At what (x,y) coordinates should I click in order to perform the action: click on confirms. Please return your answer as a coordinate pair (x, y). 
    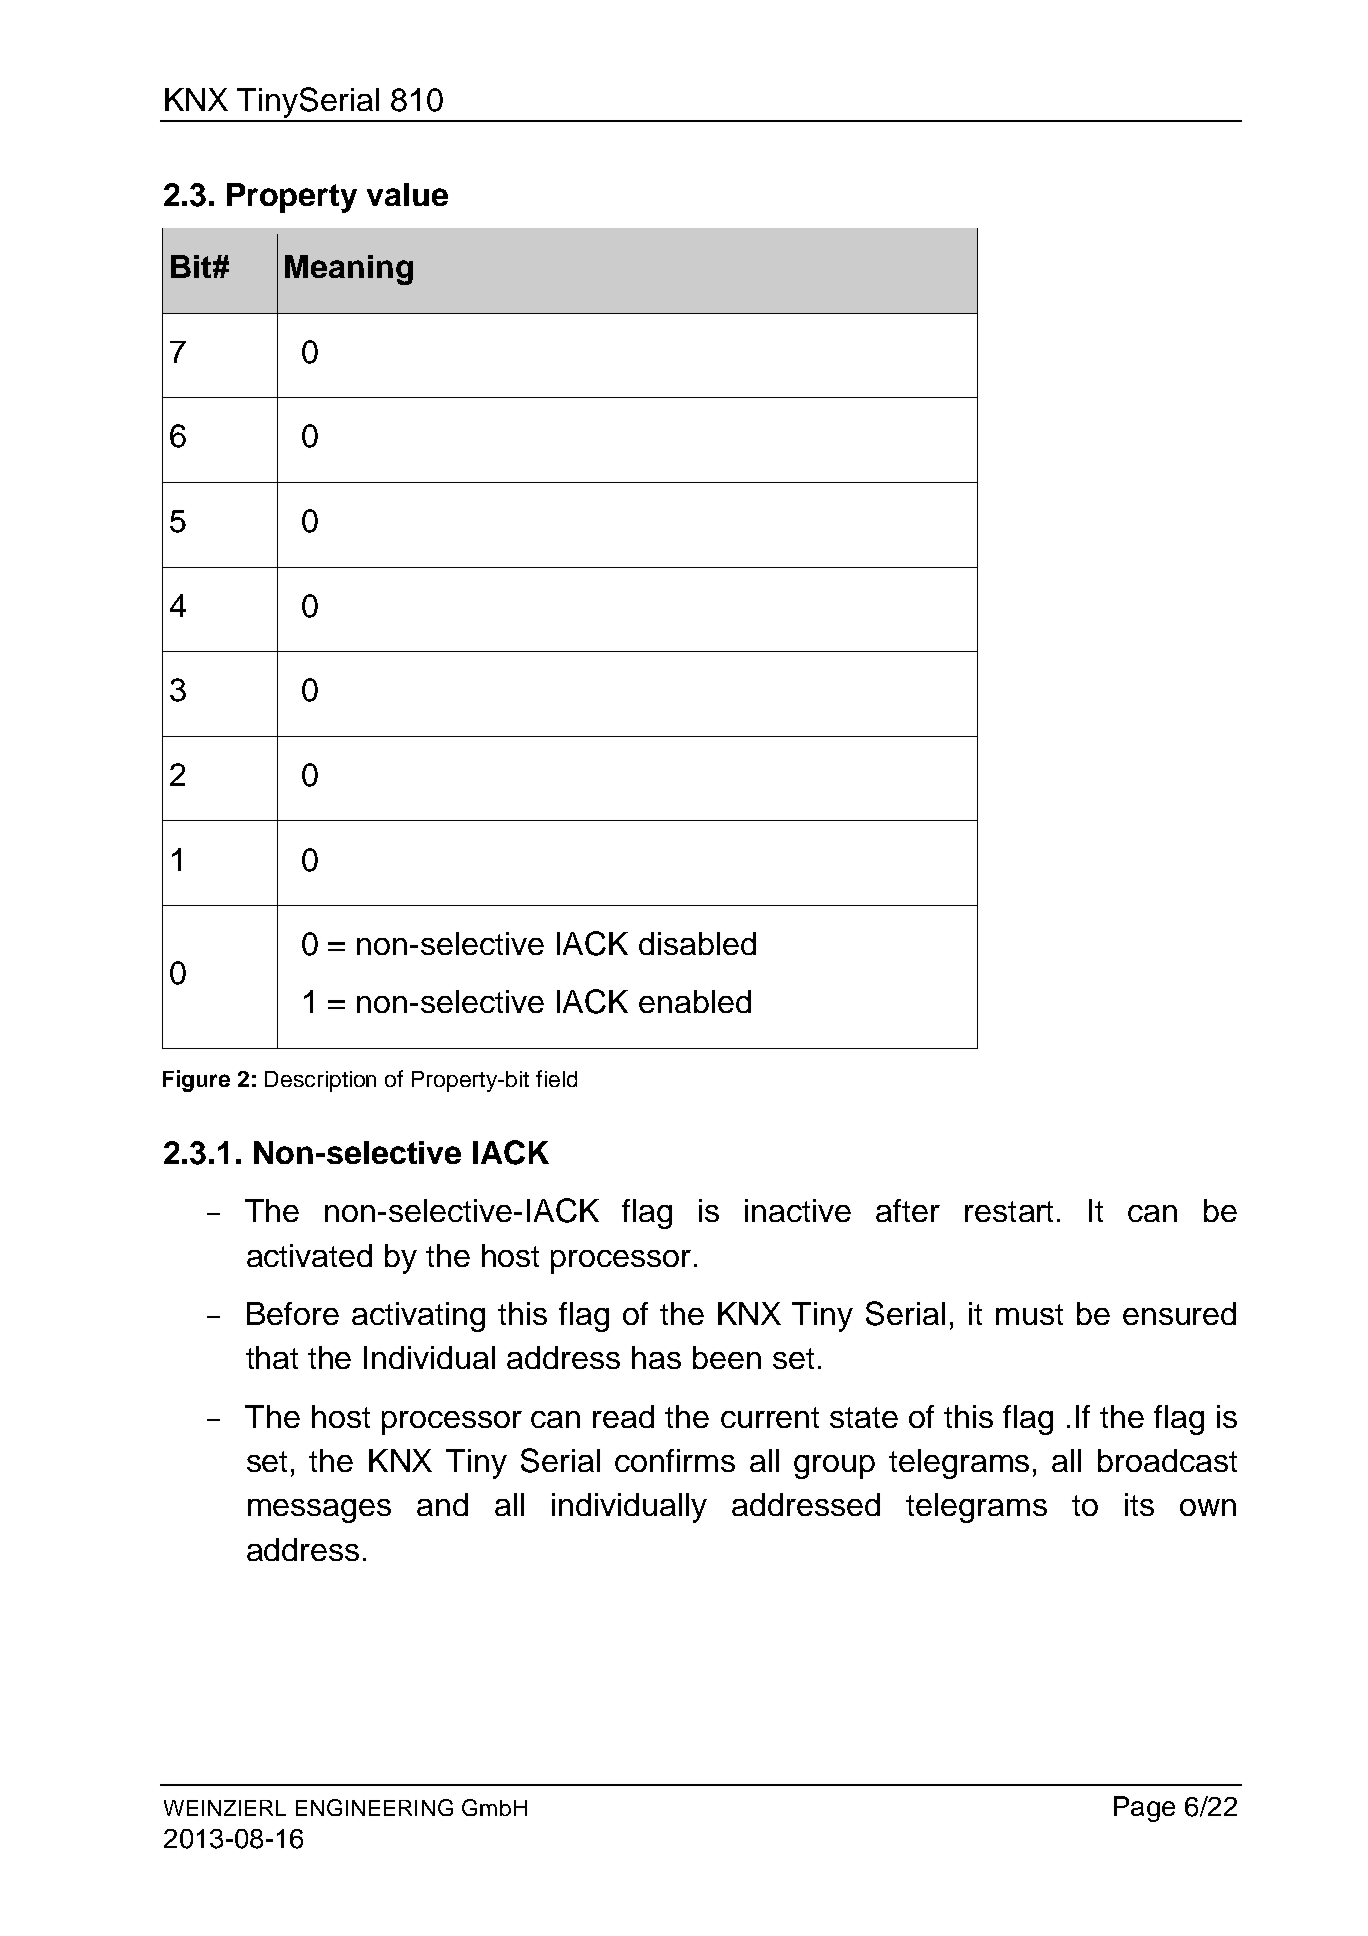
    Looking at the image, I should click on (675, 1460).
